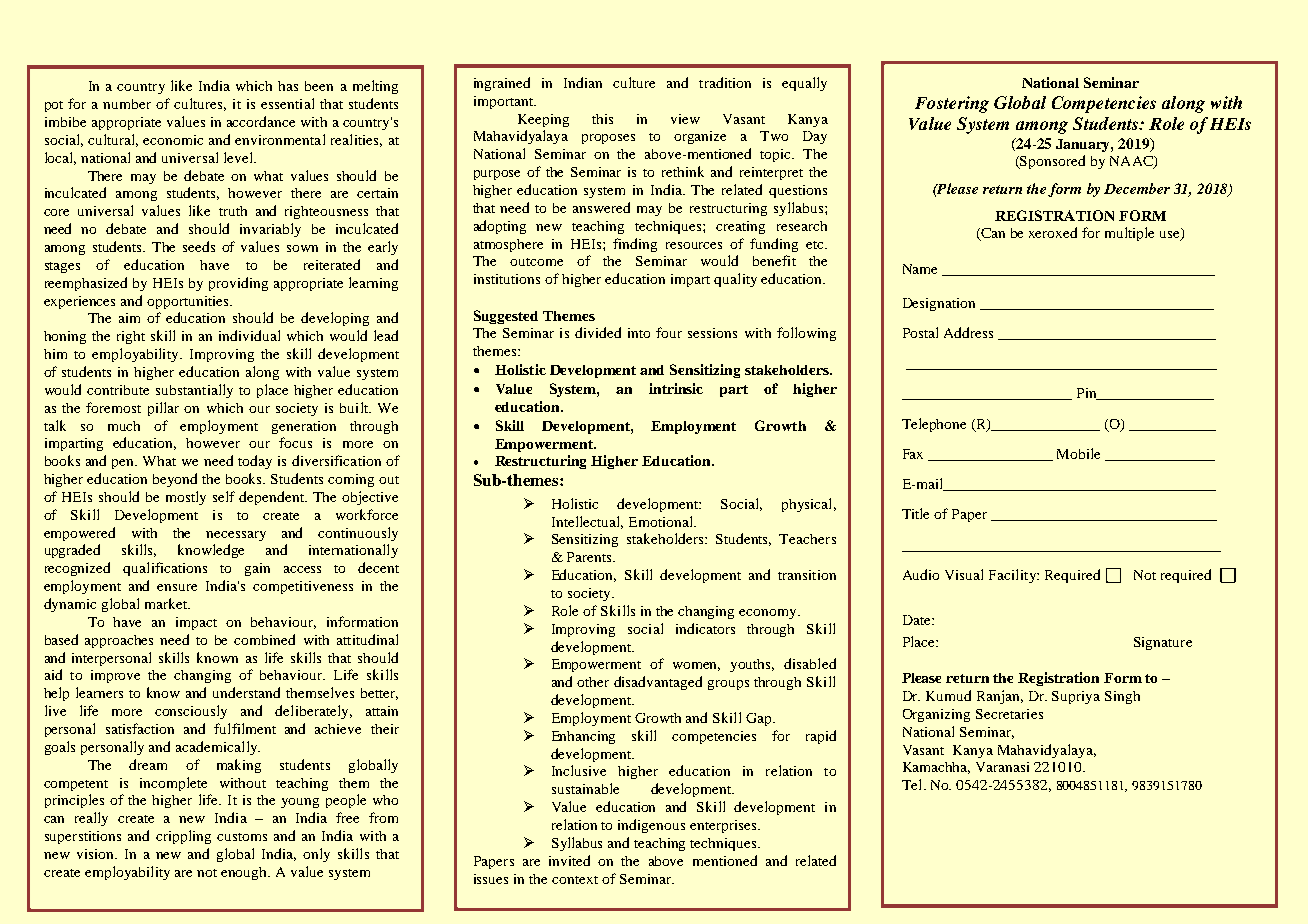 This document has height=924, width=1308. What do you see at coordinates (115, 676) in the document?
I see `improve` at bounding box center [115, 676].
